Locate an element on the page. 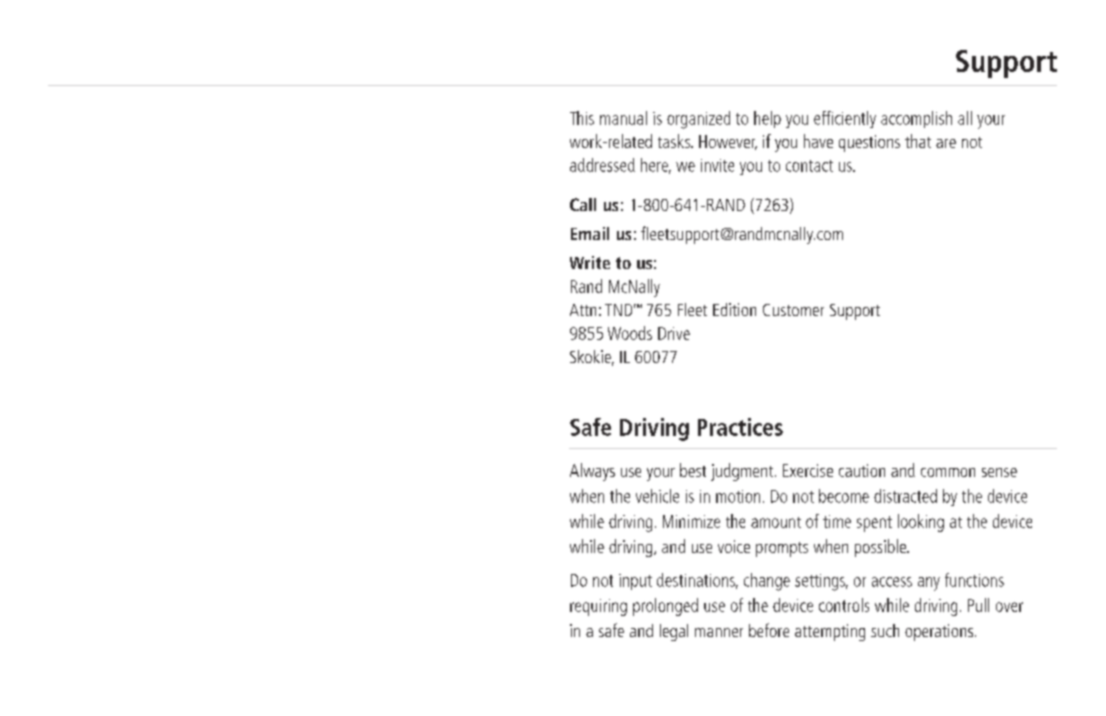 The height and width of the document is (716, 1106). have is located at coordinates (818, 141).
